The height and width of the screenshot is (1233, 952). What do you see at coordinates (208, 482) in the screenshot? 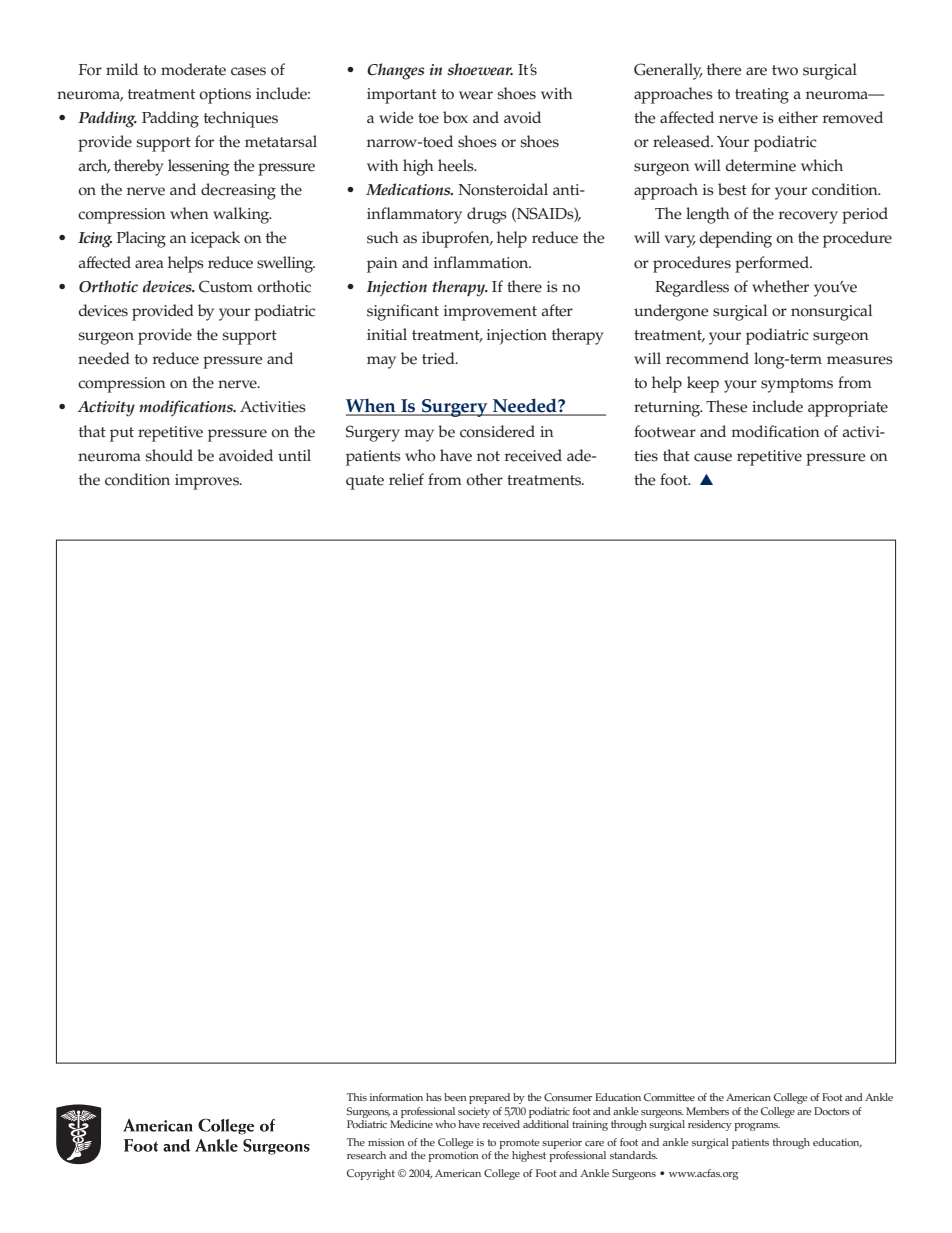
I see `improves` at bounding box center [208, 482].
